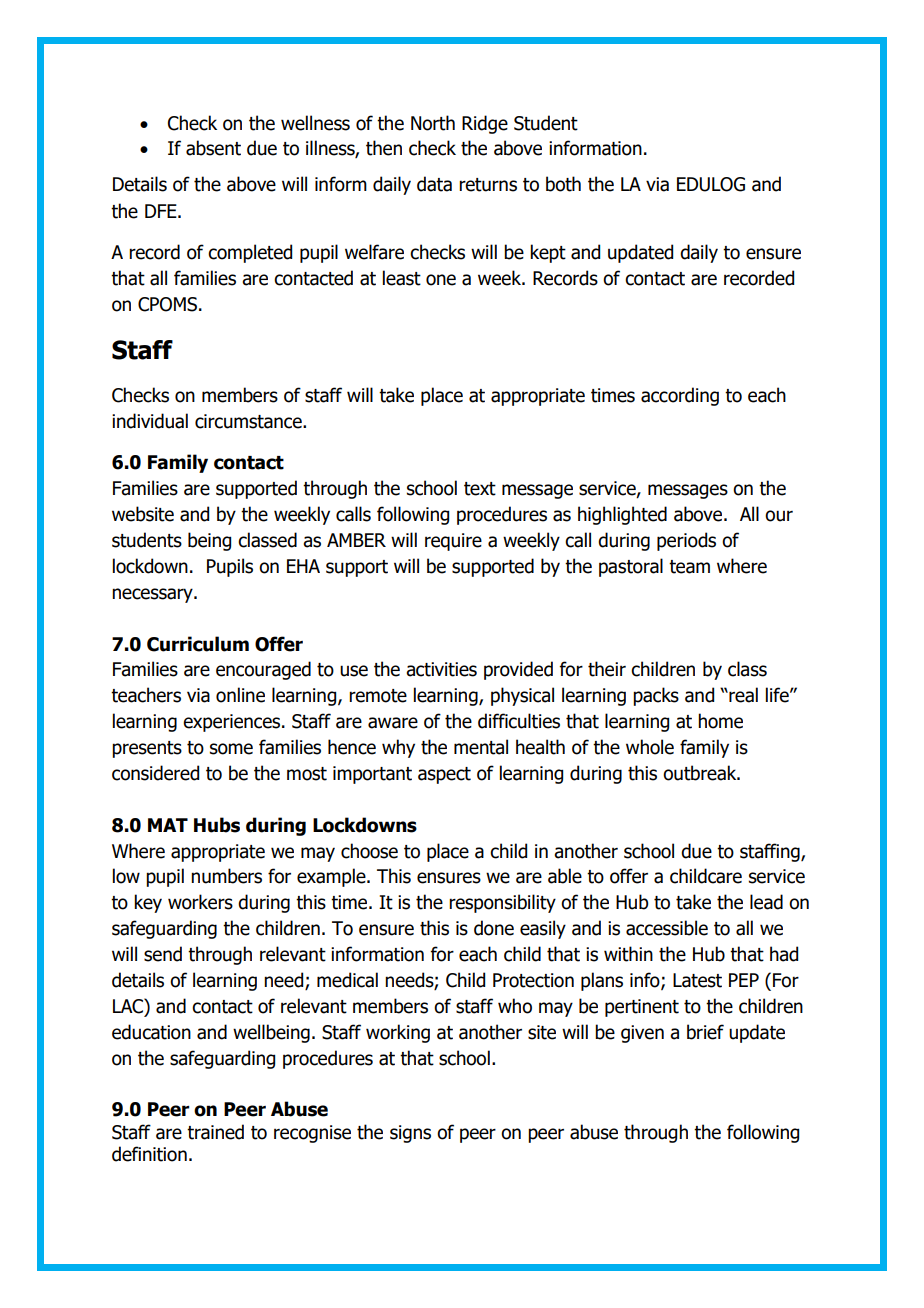 The width and height of the screenshot is (924, 1308). What do you see at coordinates (563, 184) in the screenshot?
I see `both` at bounding box center [563, 184].
